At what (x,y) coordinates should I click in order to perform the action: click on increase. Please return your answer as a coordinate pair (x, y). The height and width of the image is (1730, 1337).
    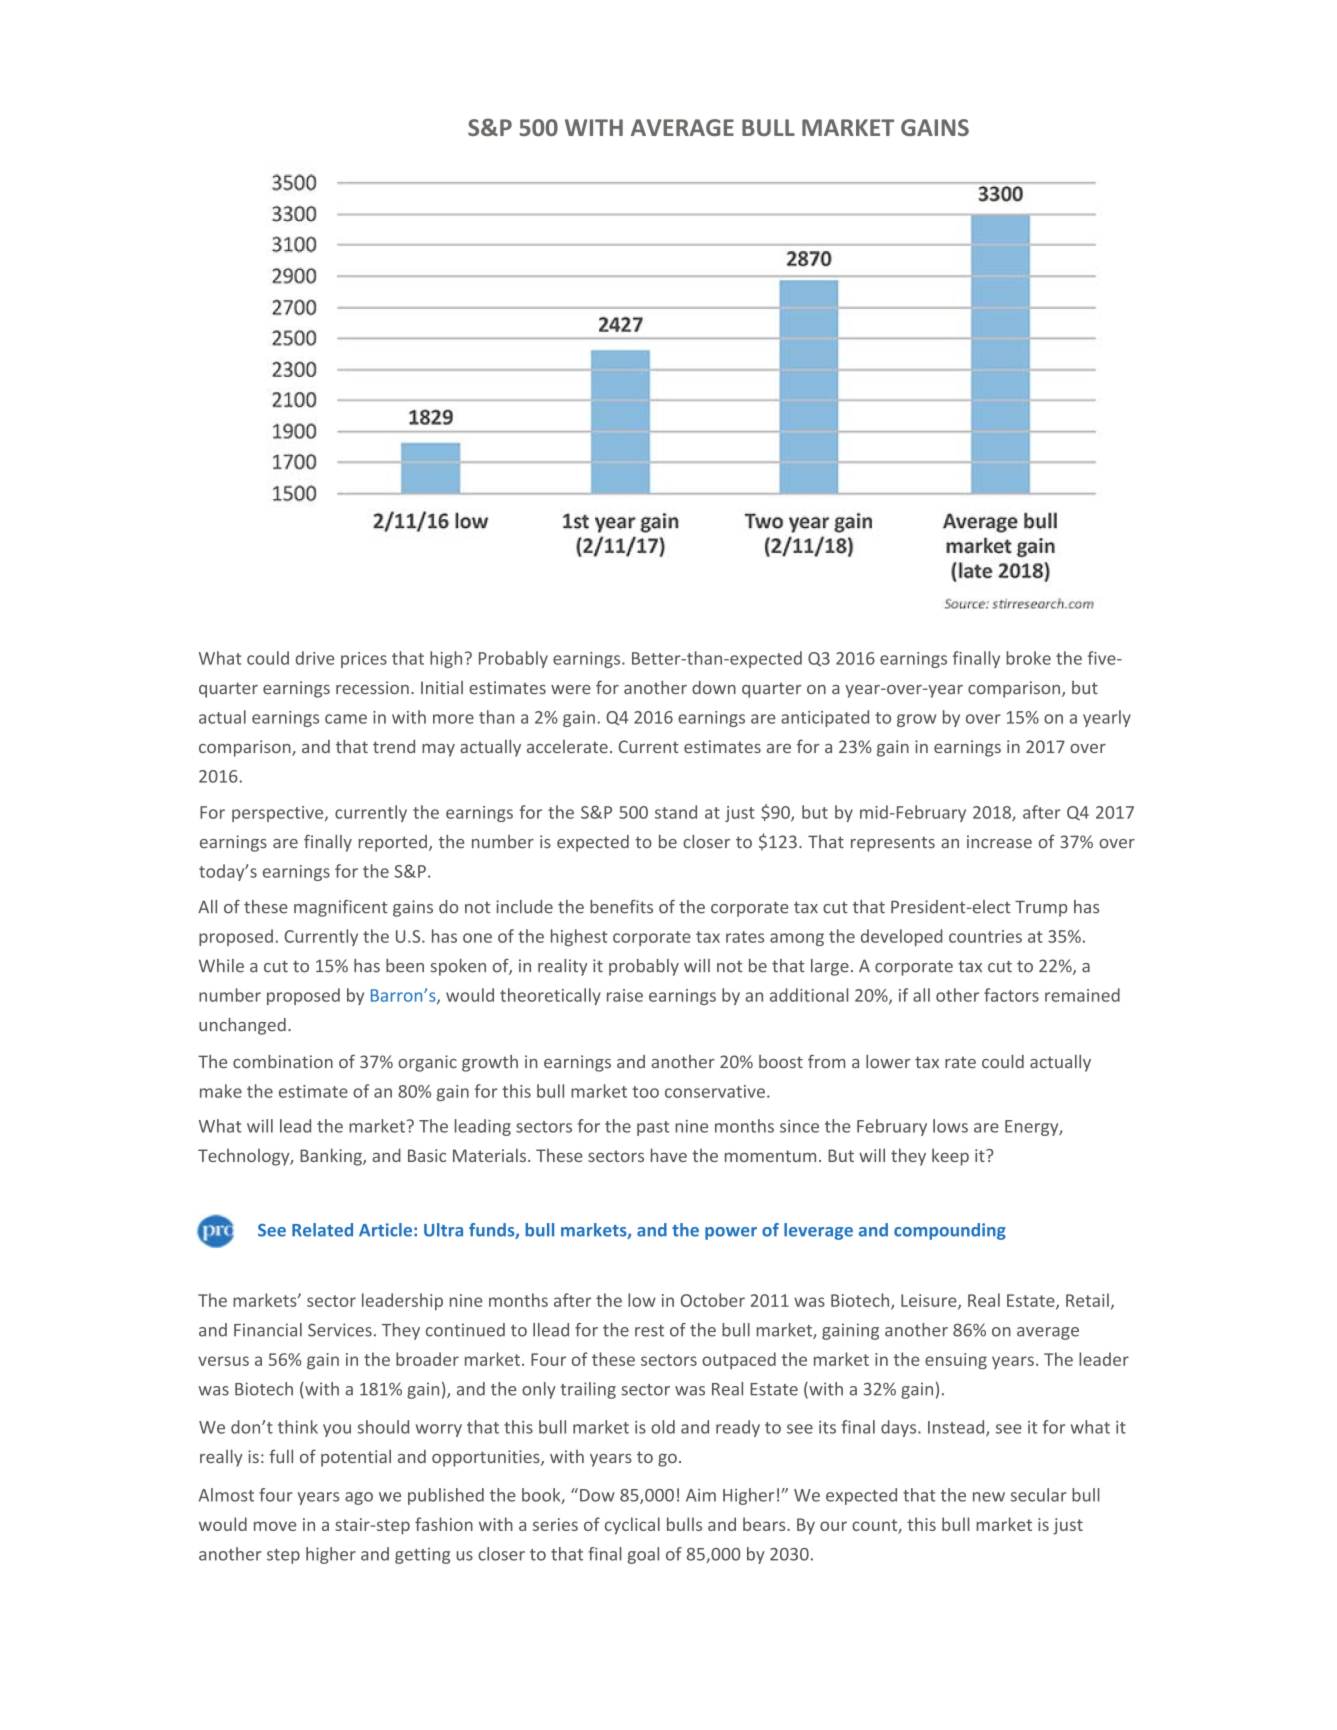
    Looking at the image, I should click on (999, 842).
